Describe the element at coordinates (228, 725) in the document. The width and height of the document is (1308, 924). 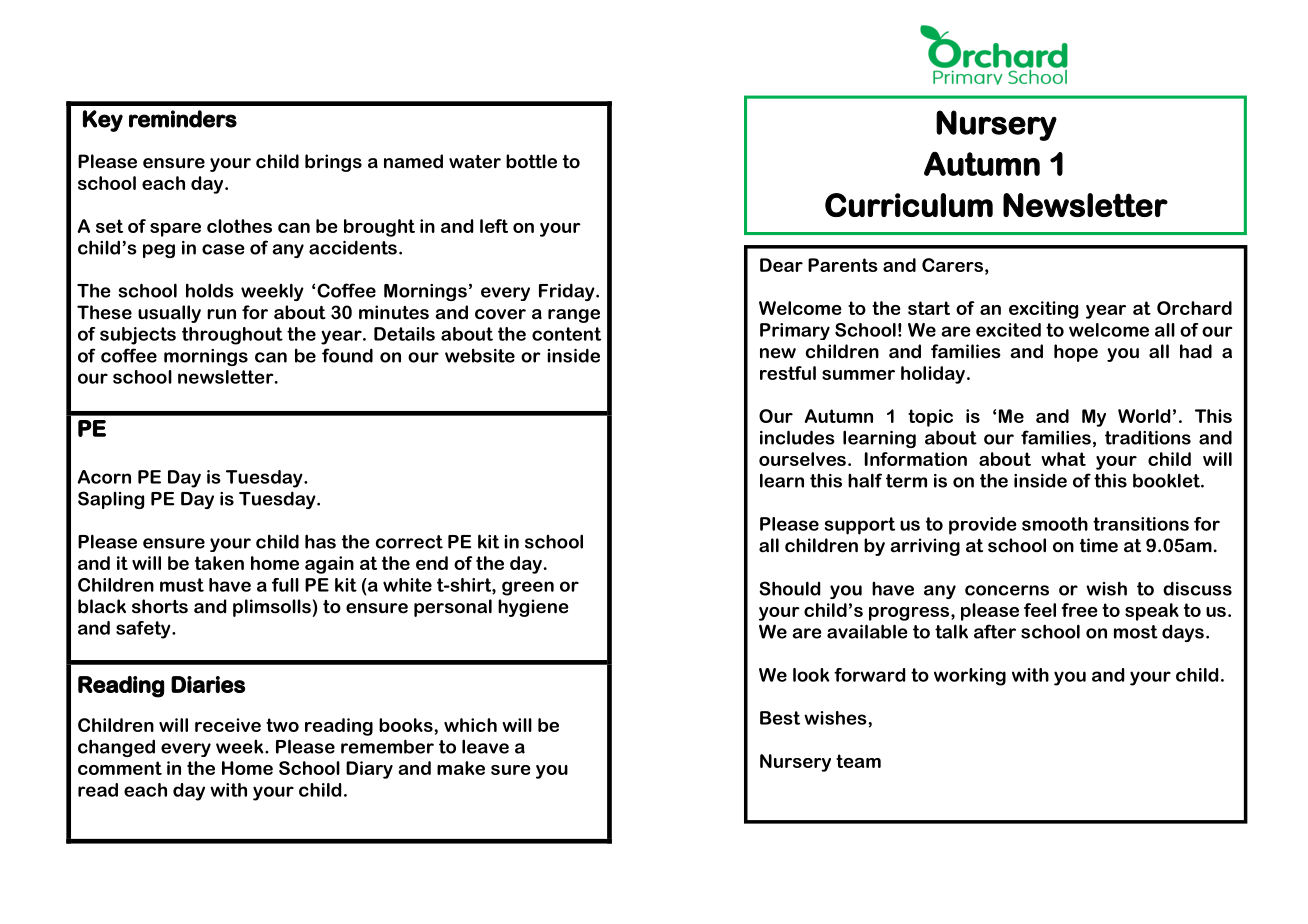
I see `receive` at that location.
